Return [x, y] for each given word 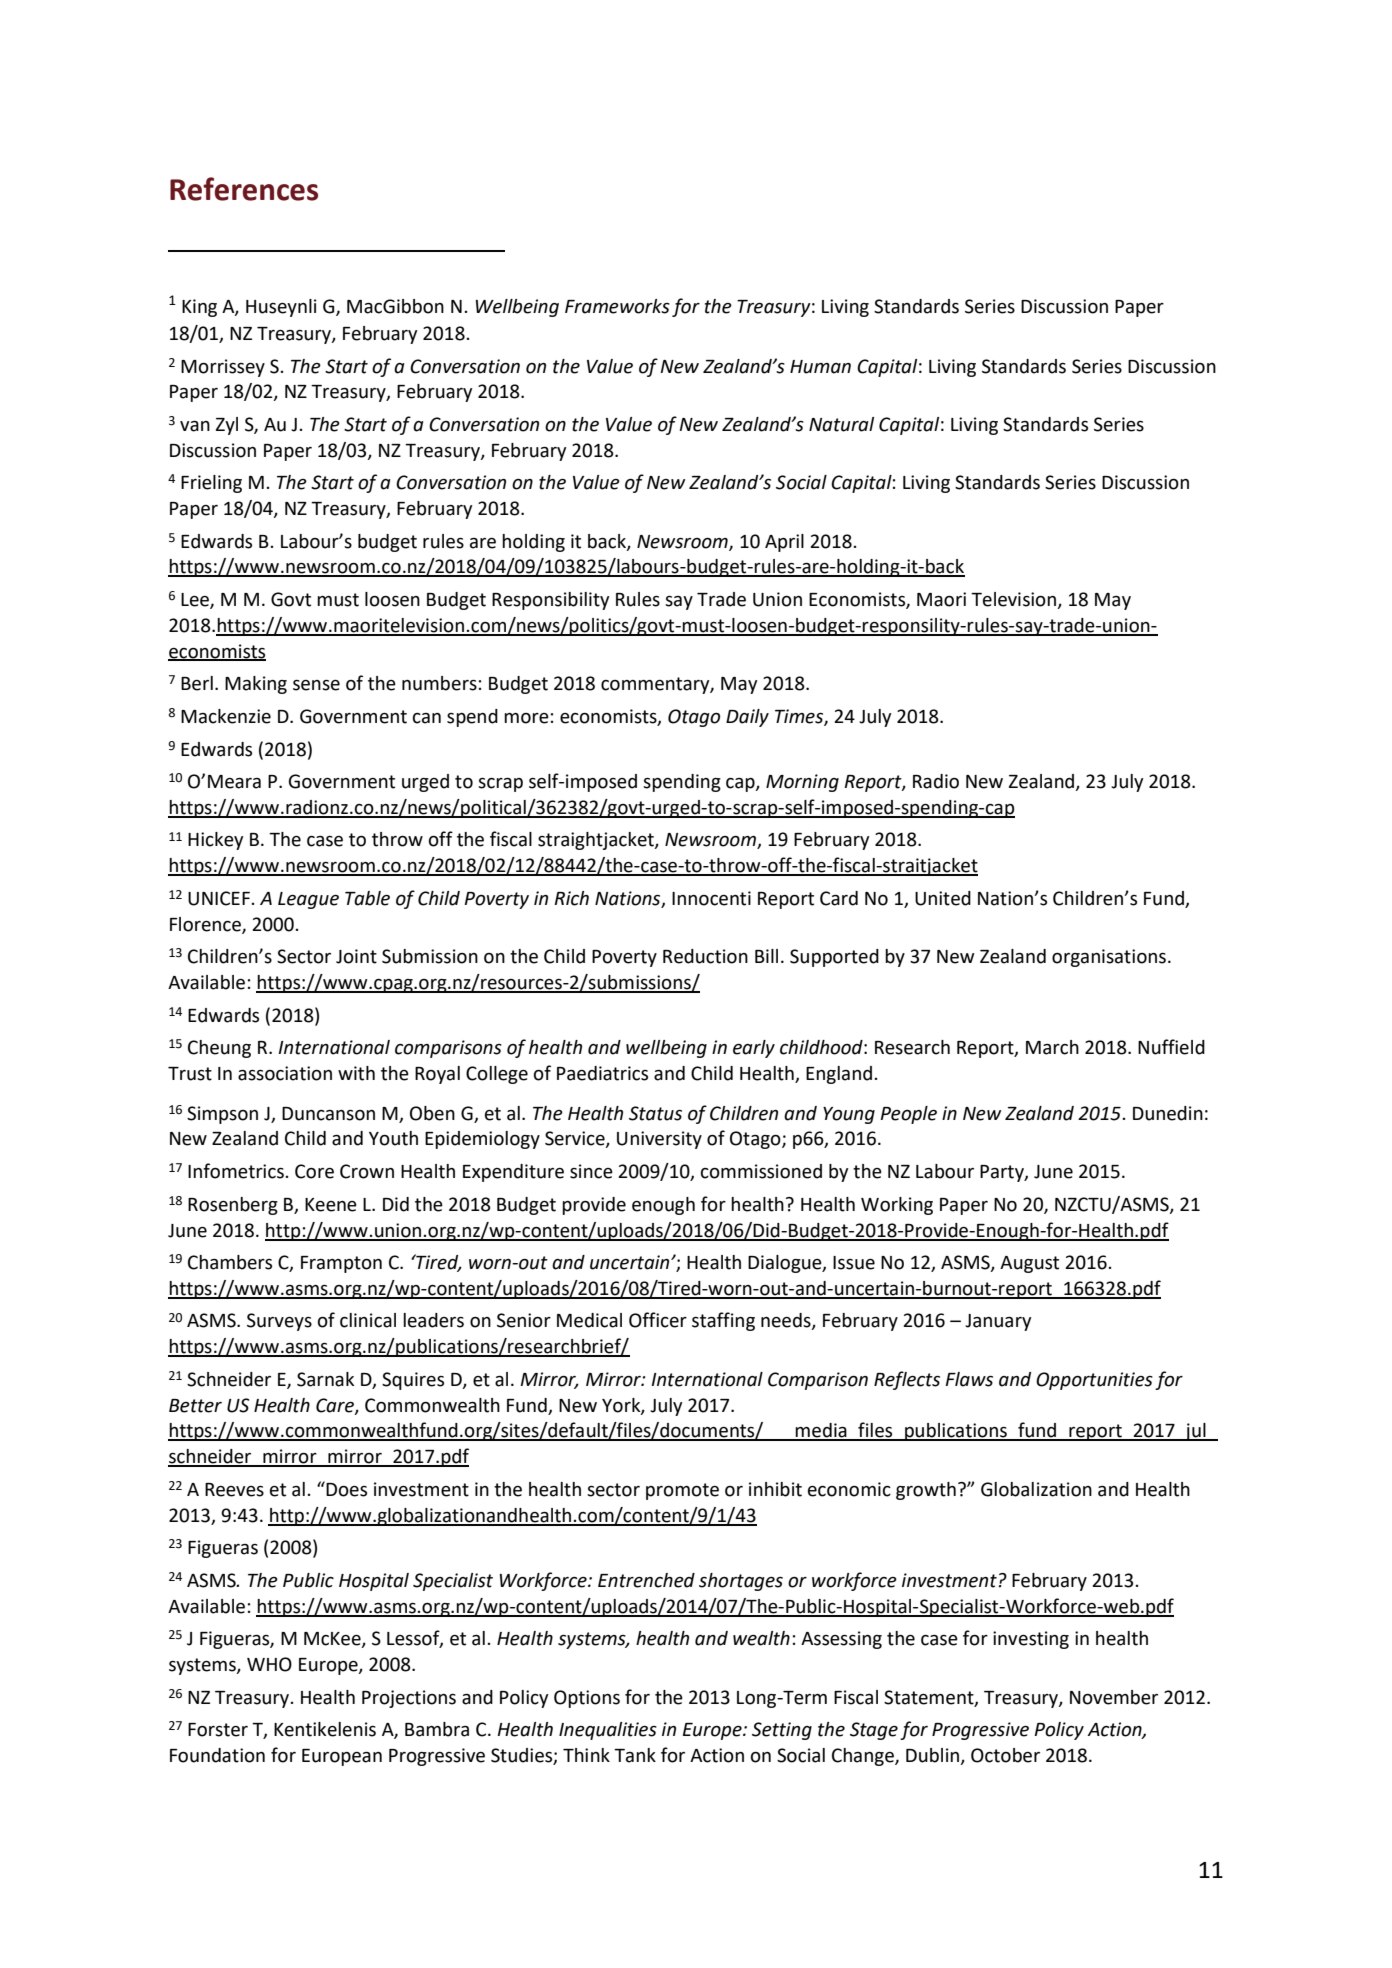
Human [820, 367]
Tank [635, 1755]
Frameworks [617, 306]
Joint [356, 956]
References [244, 189]
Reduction [705, 956]
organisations [1109, 958]
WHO [269, 1664]
